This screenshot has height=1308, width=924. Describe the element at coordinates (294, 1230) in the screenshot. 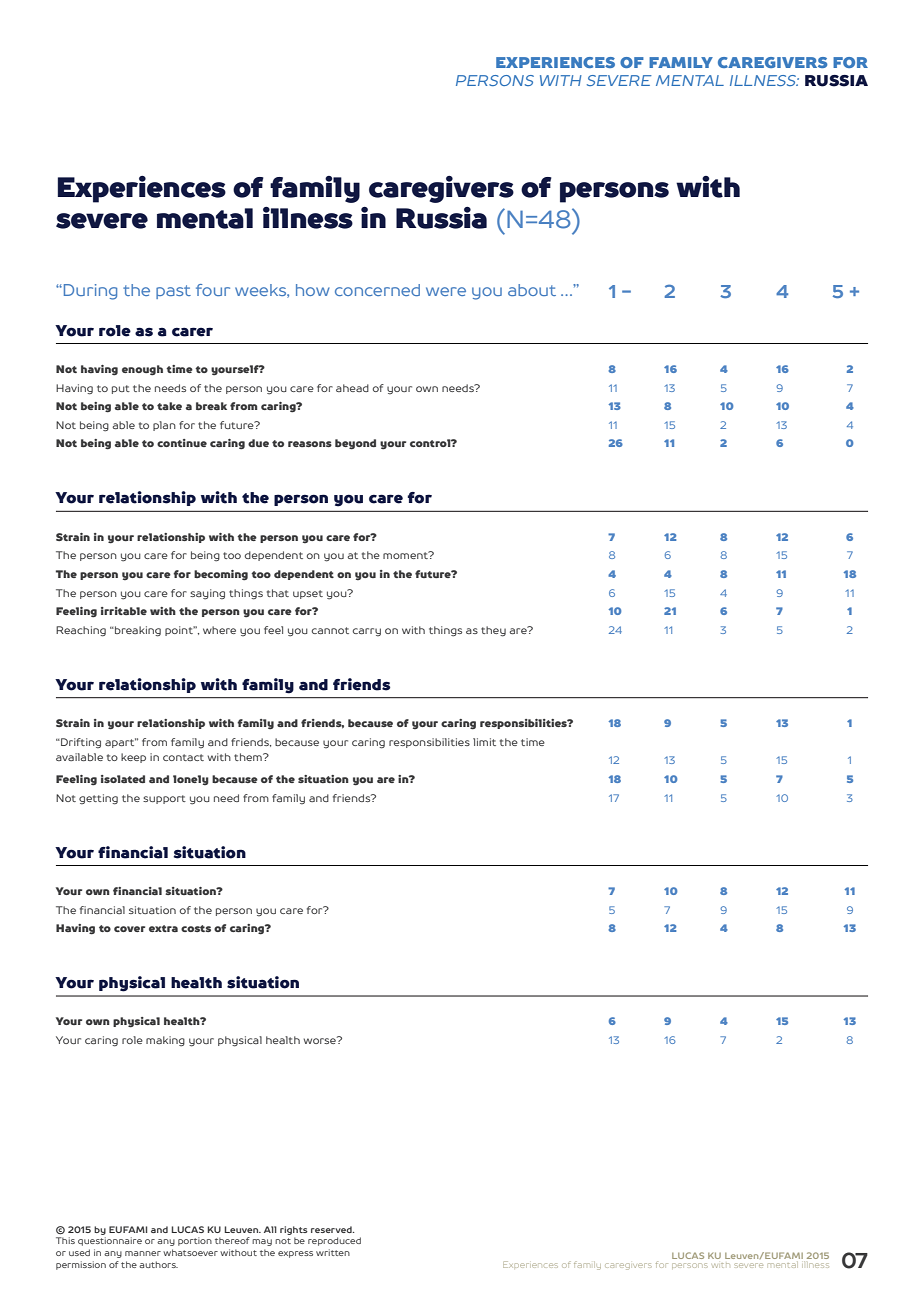

I see `rights` at that location.
